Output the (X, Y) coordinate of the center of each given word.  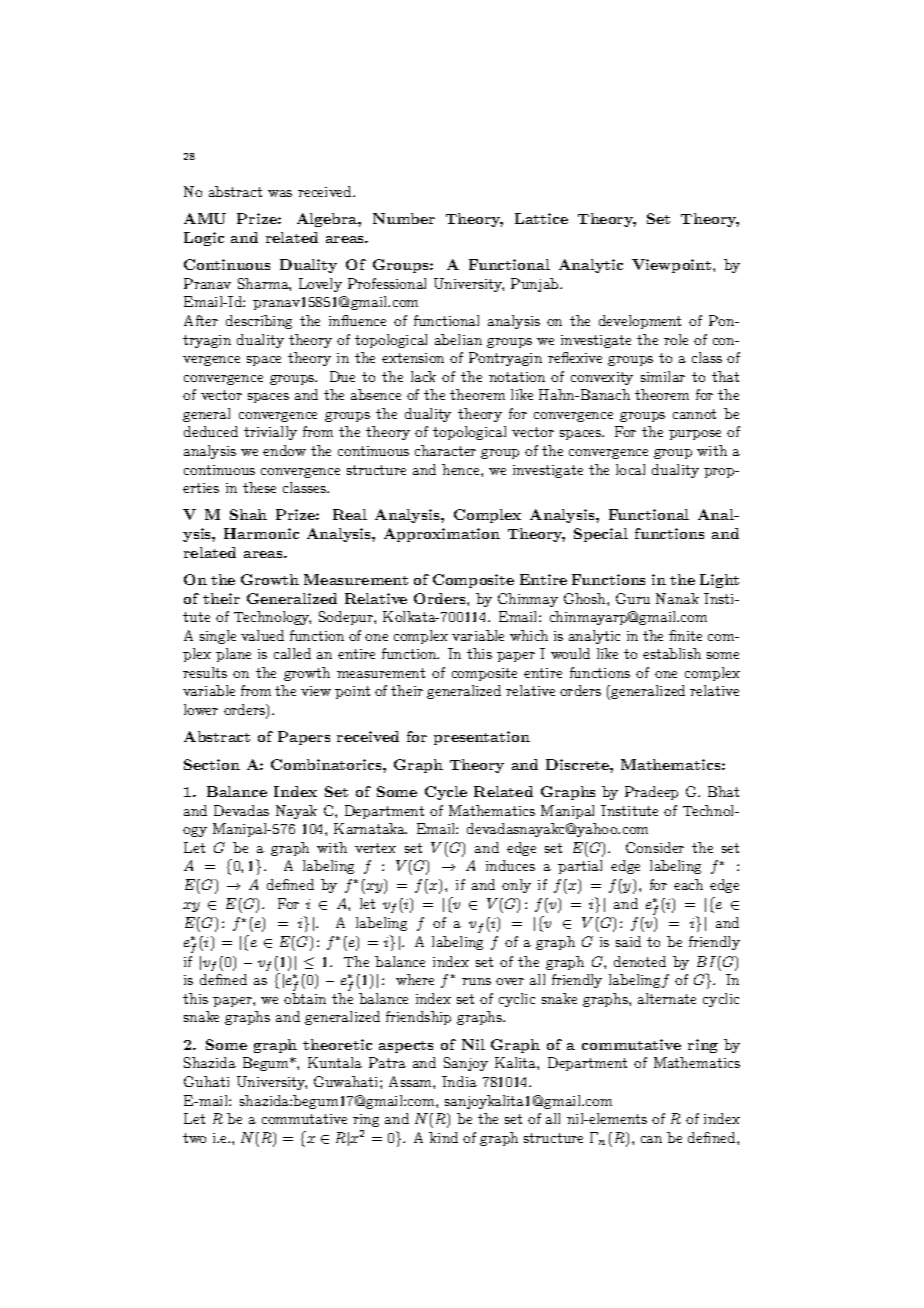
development (640, 322)
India (459, 1081)
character (445, 450)
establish (672, 653)
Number (404, 218)
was (280, 193)
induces (510, 865)
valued (262, 635)
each (688, 884)
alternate (667, 998)
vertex (375, 848)
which (529, 635)
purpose (695, 435)
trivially (270, 433)
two (194, 1138)
